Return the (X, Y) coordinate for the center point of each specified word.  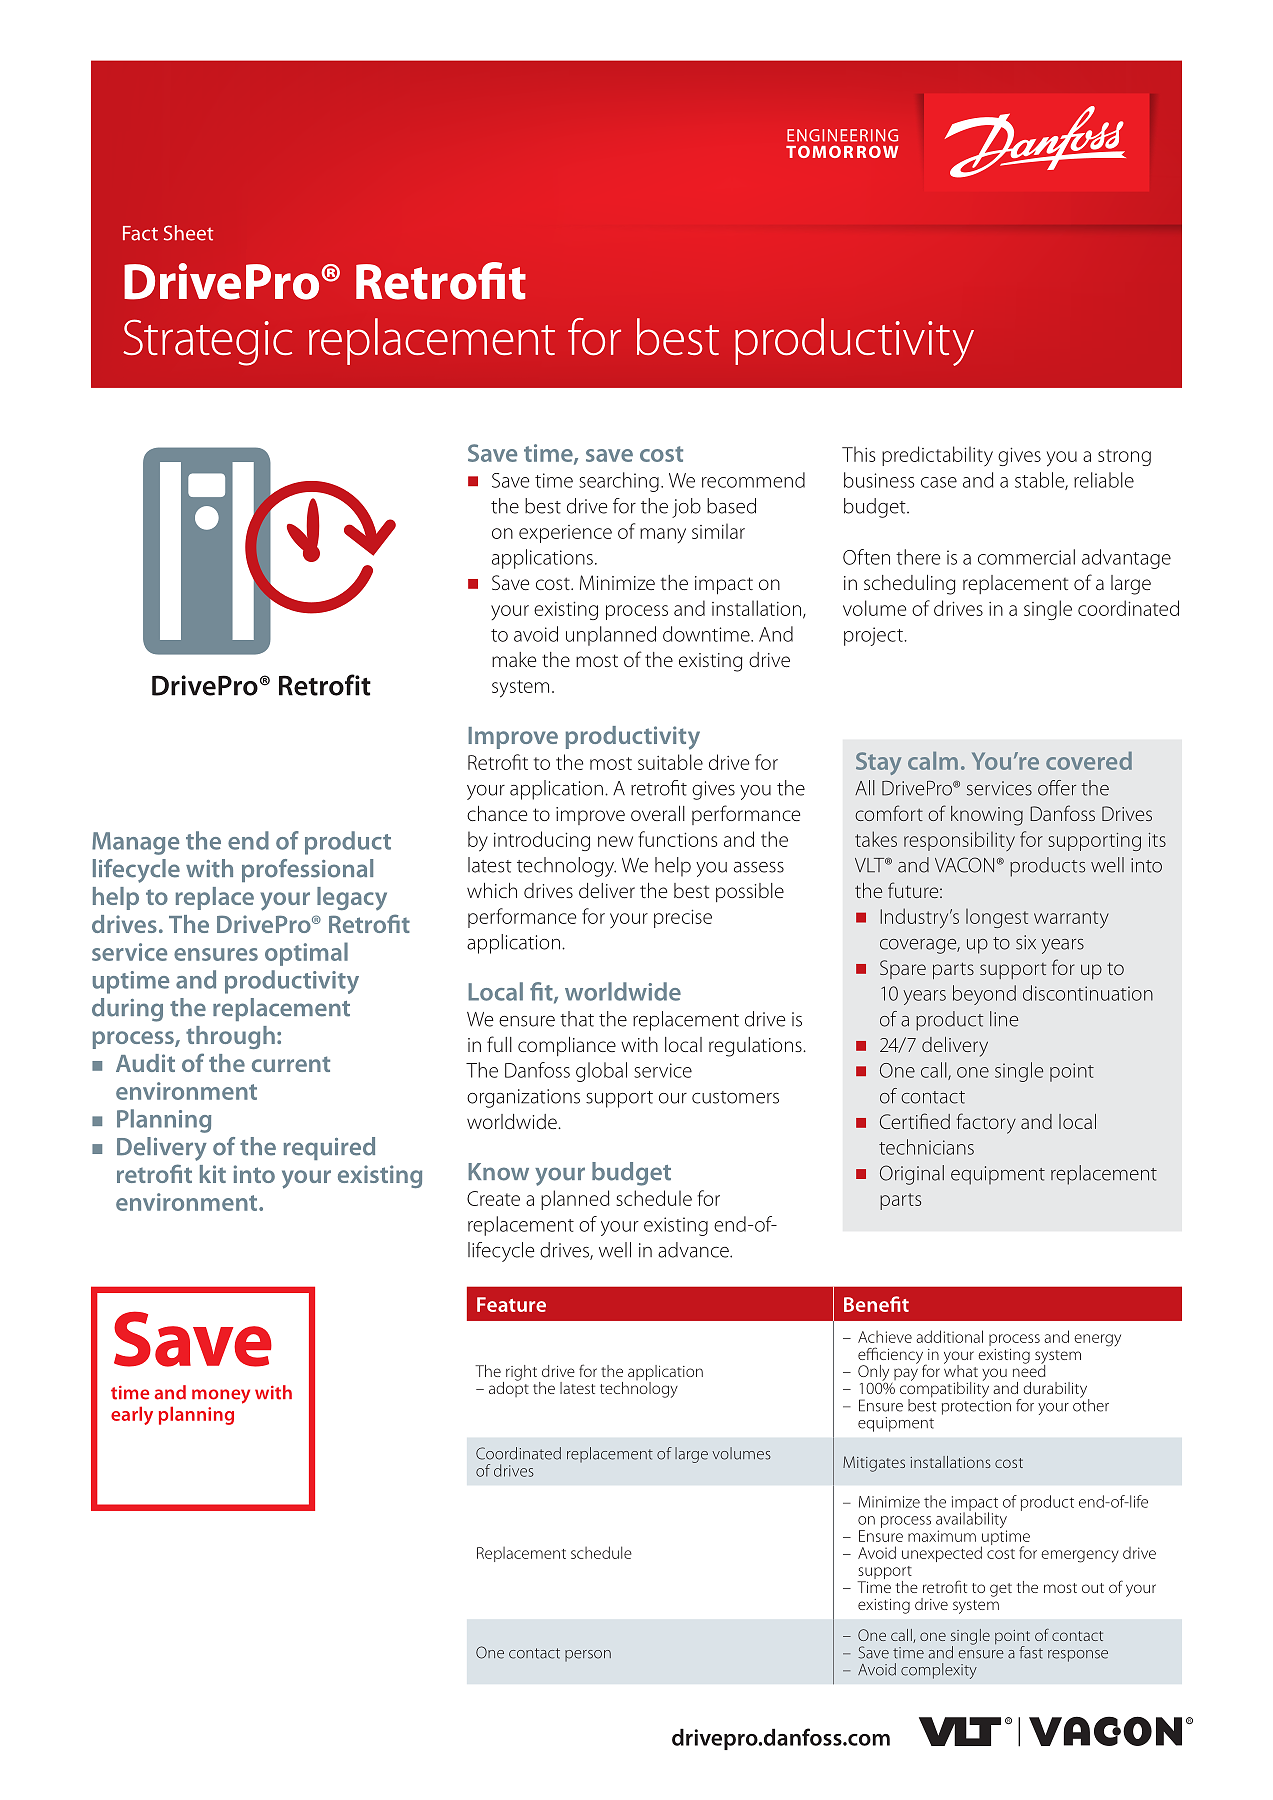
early (132, 1416)
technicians (926, 1147)
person (588, 1656)
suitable (670, 762)
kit (213, 1174)
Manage (135, 843)
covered (1089, 761)
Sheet (188, 233)
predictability (937, 456)
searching (619, 482)
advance (694, 1250)
